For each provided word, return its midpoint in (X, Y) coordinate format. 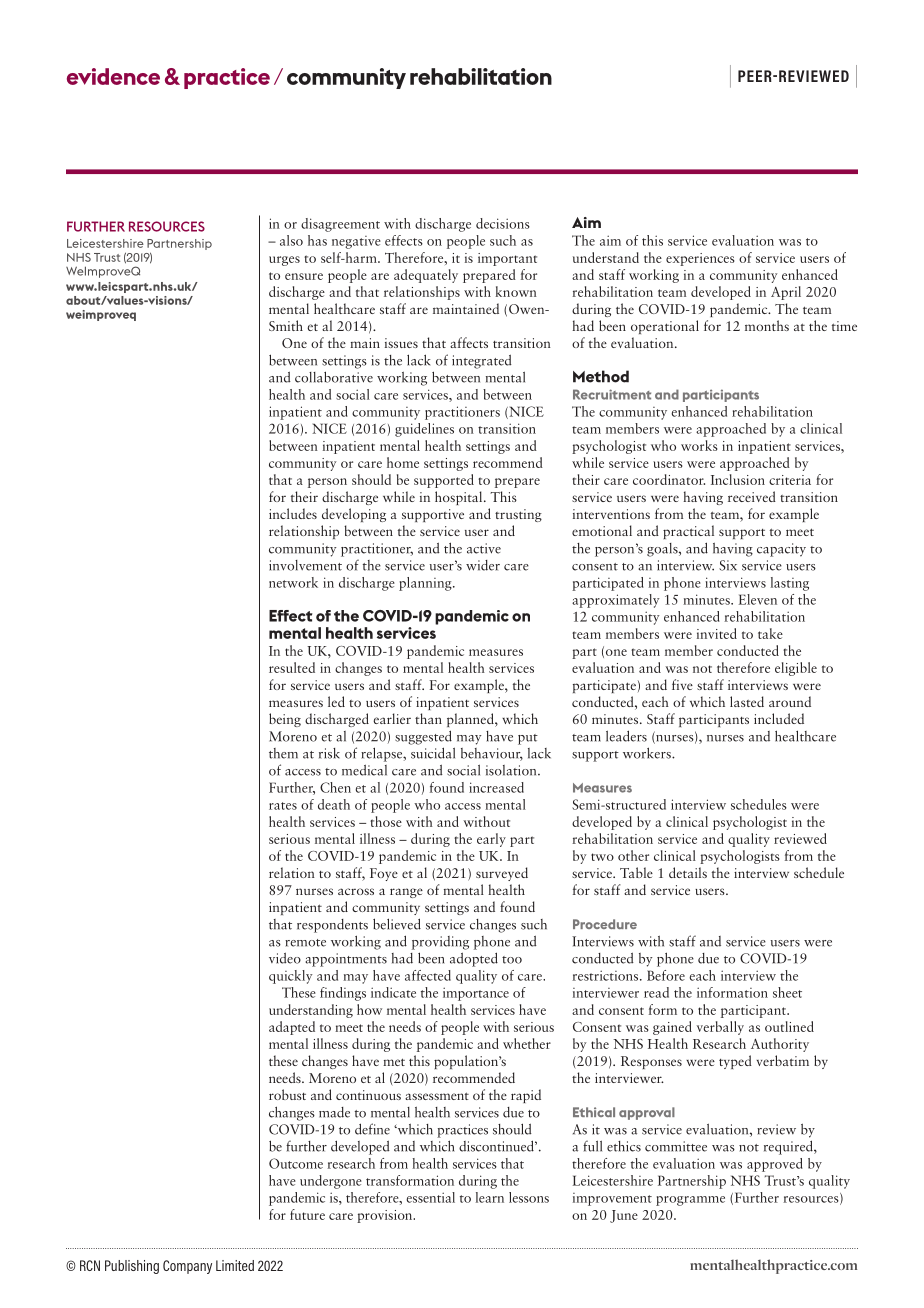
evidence (113, 76)
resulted (292, 667)
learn (490, 1197)
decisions (503, 223)
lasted (747, 701)
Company (187, 1267)
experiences (700, 259)
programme (690, 1201)
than (428, 718)
